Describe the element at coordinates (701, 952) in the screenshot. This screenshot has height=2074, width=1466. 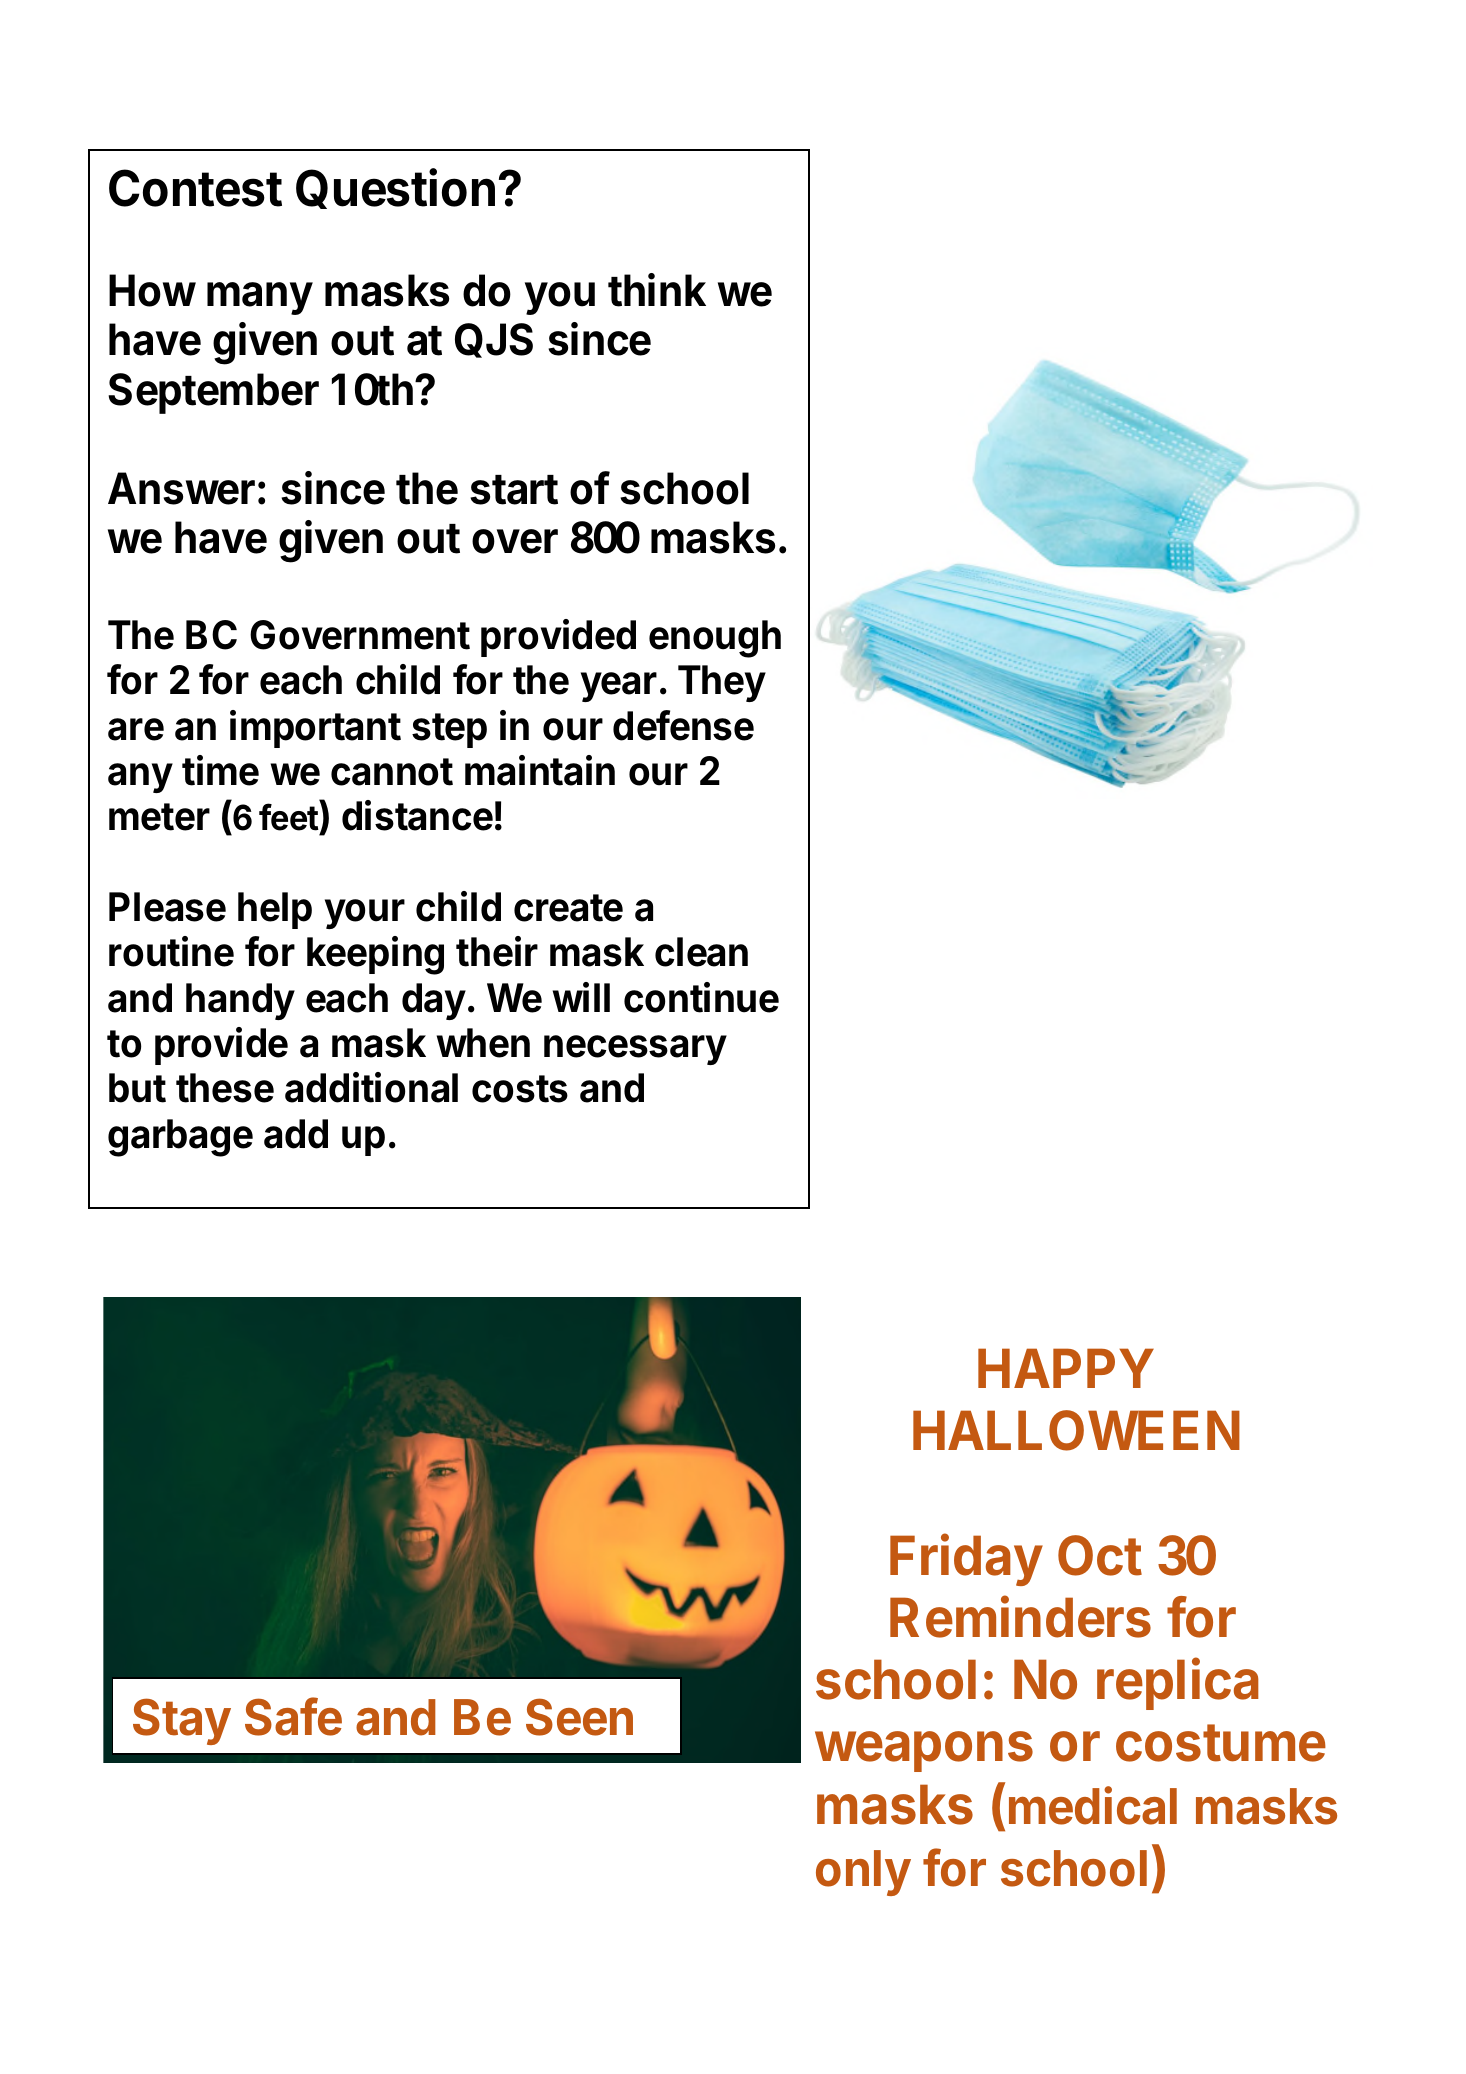
I see `clean` at that location.
